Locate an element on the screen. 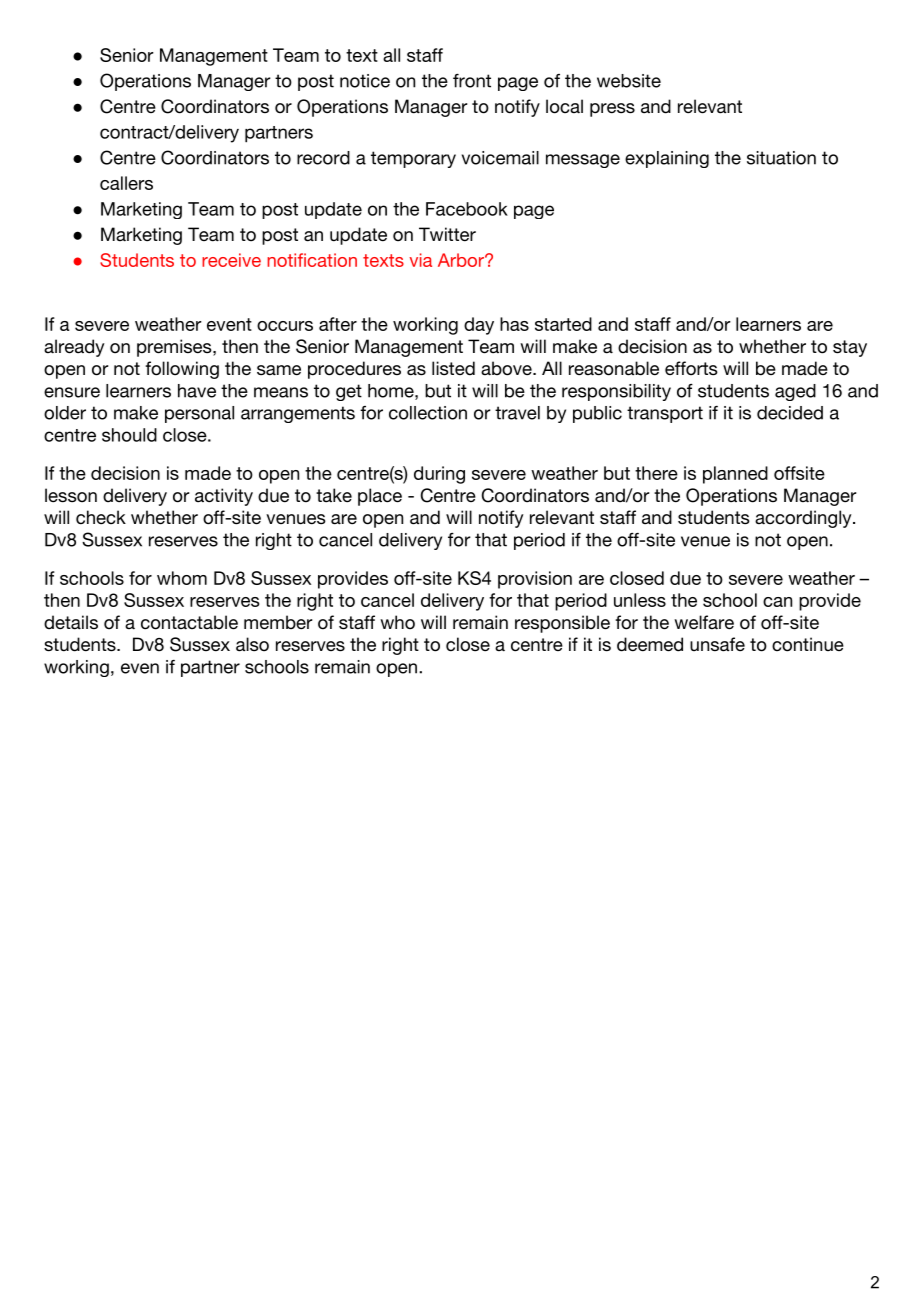 The image size is (924, 1308). press is located at coordinates (612, 110).
